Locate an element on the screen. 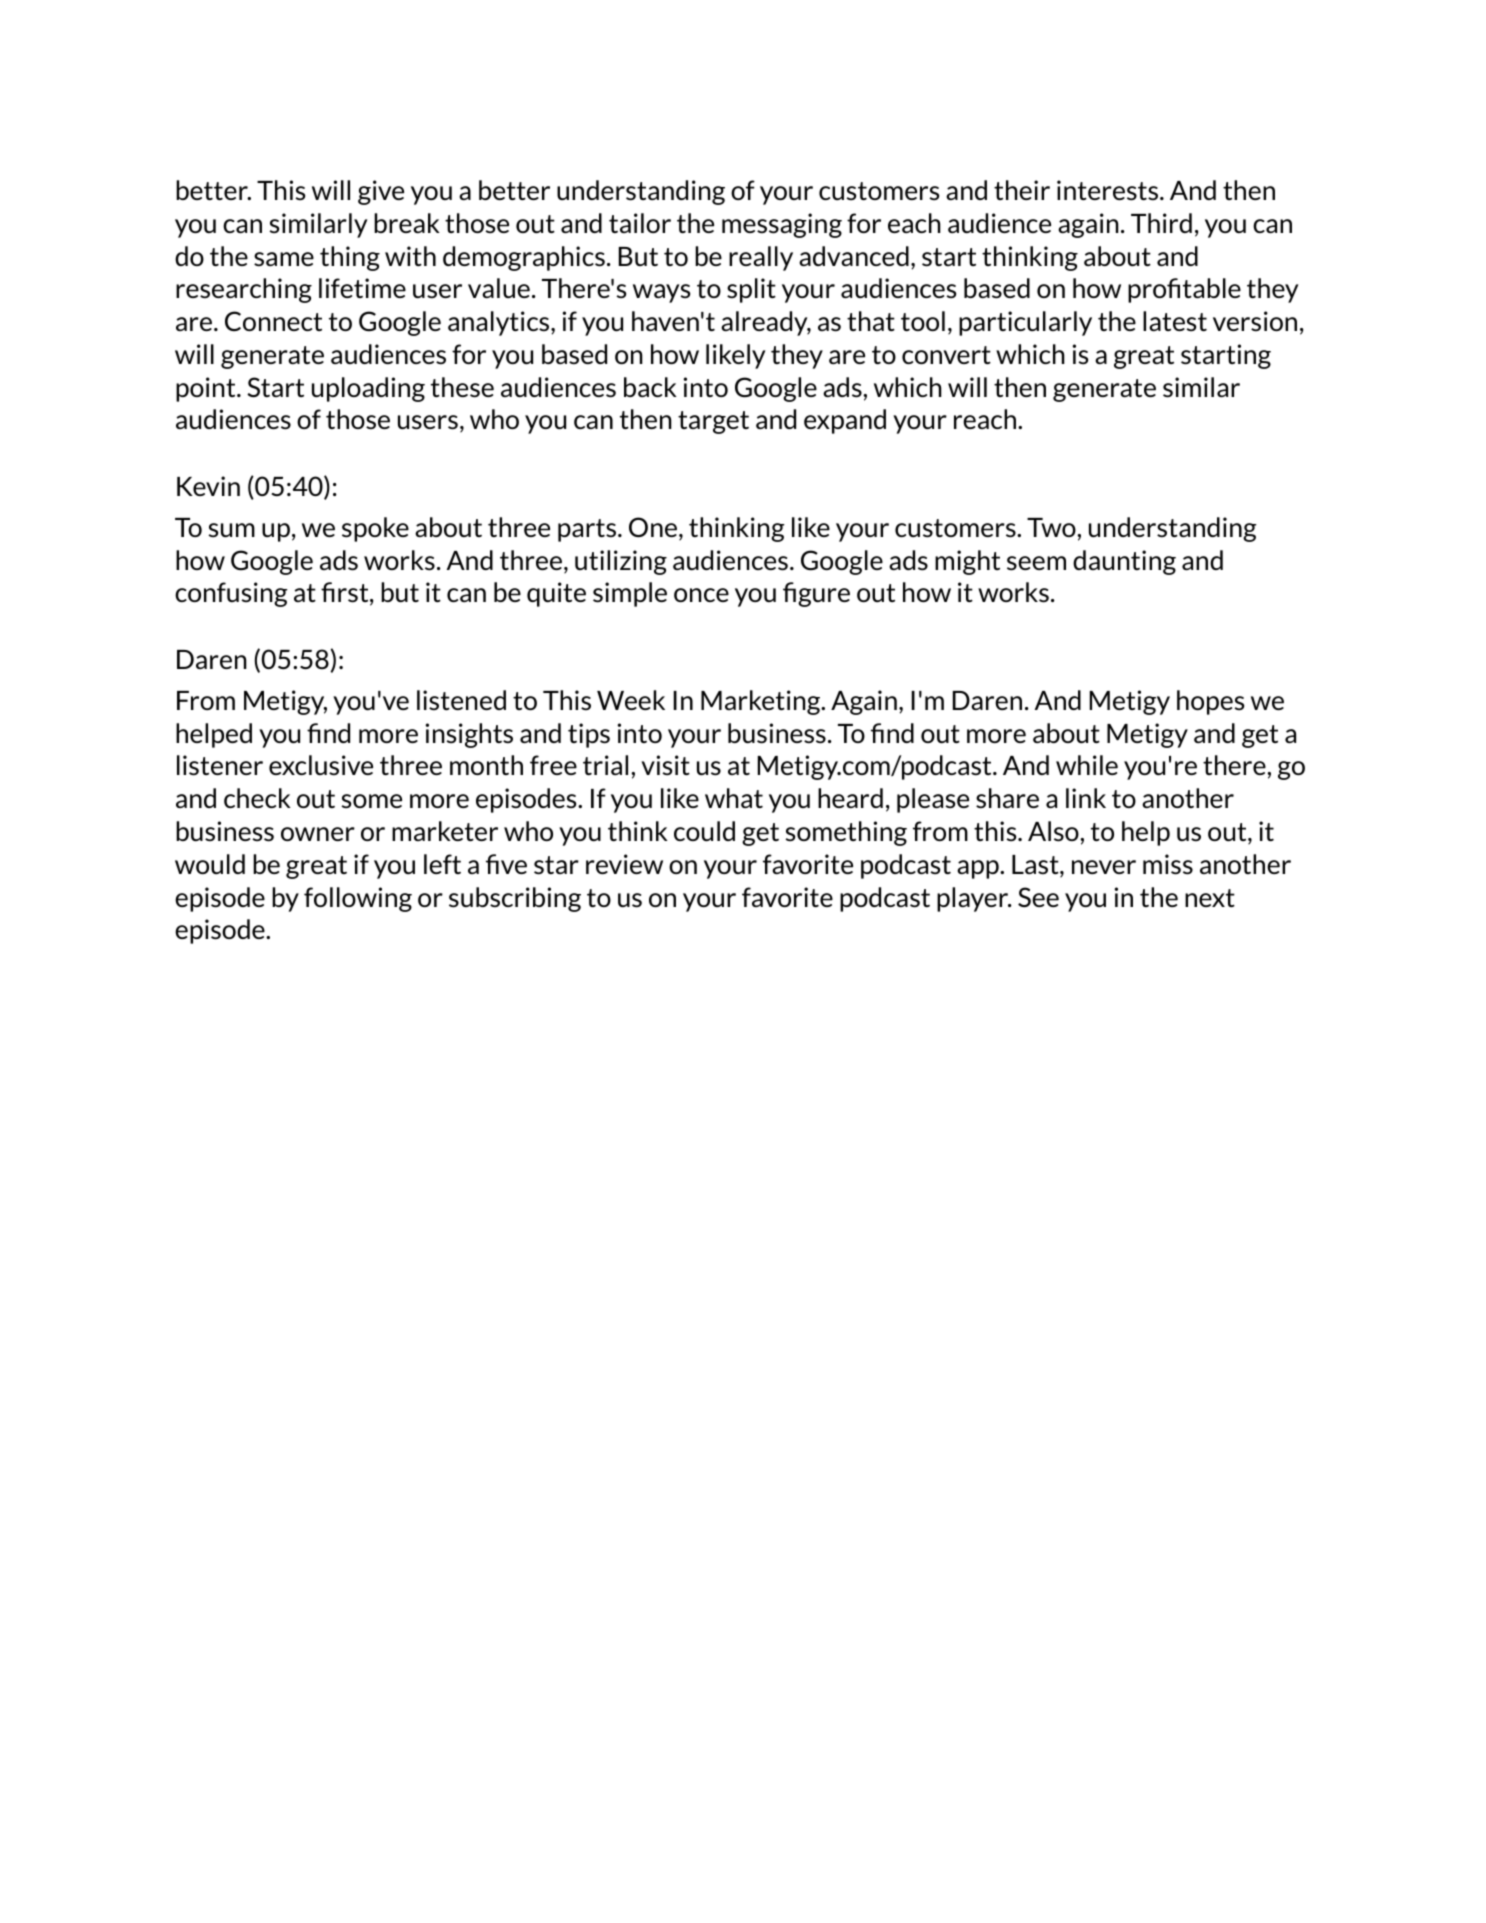 The image size is (1486, 1923). Marketing is located at coordinates (762, 702).
